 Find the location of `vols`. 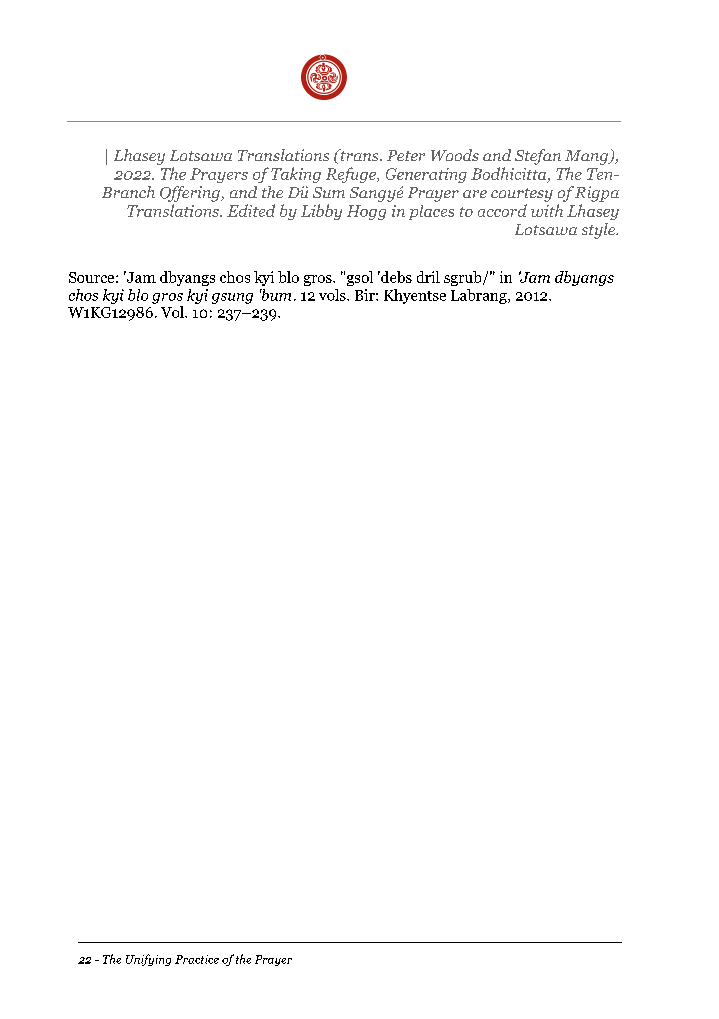

vols is located at coordinates (333, 295).
